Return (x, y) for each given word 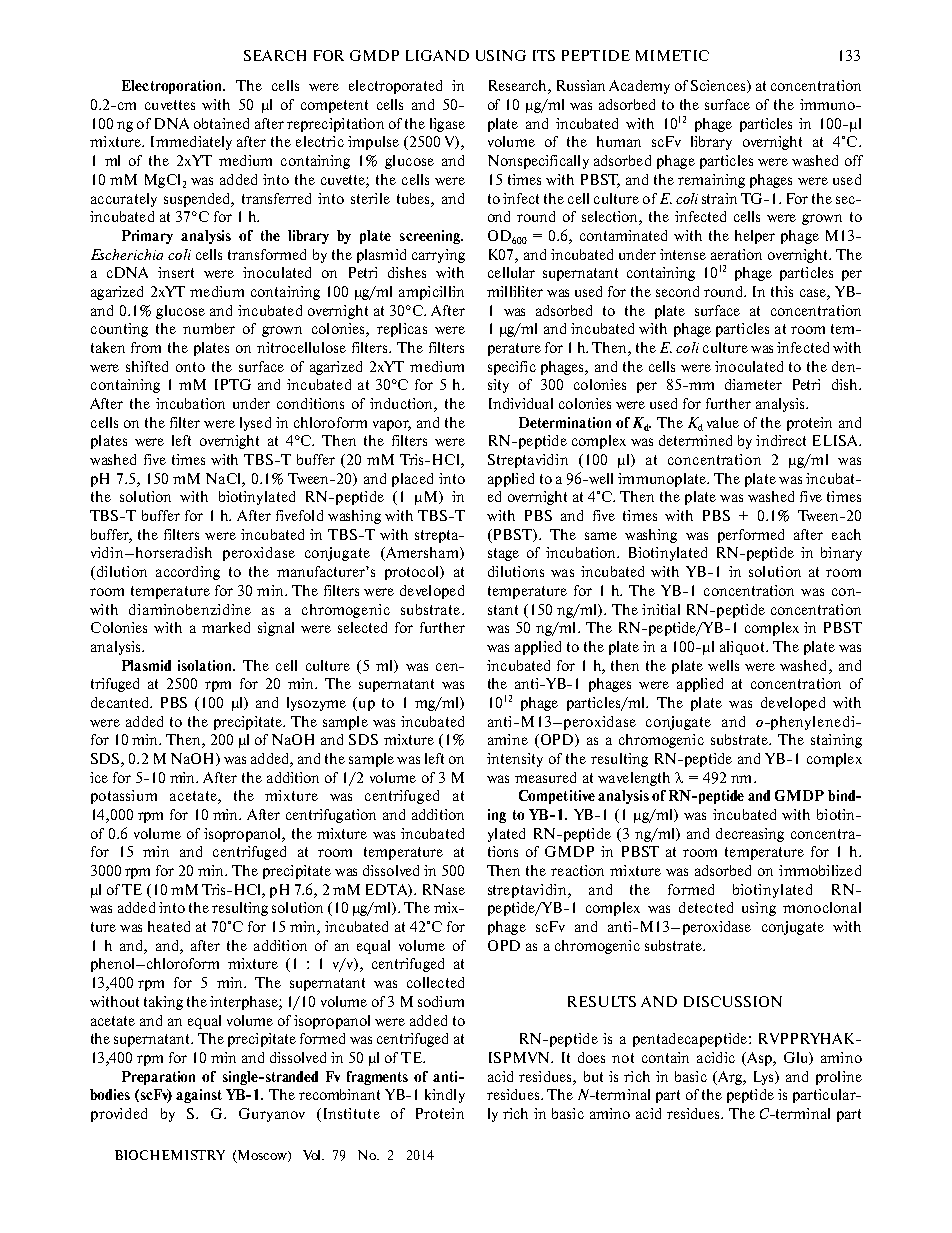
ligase (447, 125)
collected (435, 982)
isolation (206, 665)
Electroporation (173, 87)
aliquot (743, 648)
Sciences (719, 86)
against (199, 1096)
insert (176, 272)
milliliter (515, 291)
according (188, 573)
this (782, 291)
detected (706, 907)
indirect (781, 440)
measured (545, 777)
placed (412, 480)
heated (169, 926)
